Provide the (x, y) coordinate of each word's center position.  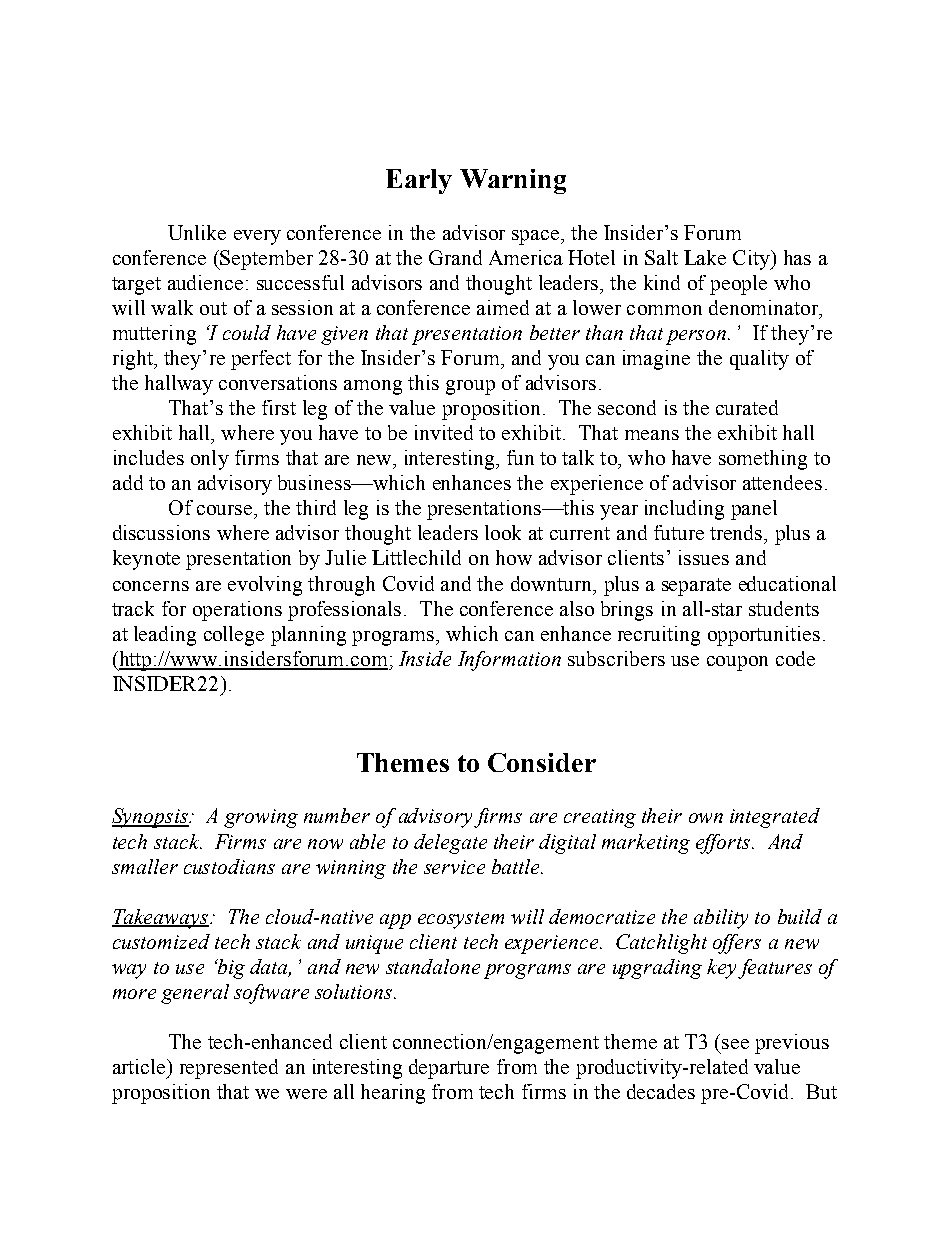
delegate (450, 844)
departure (449, 1069)
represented (229, 1069)
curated (747, 407)
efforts (724, 844)
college (234, 636)
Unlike (197, 232)
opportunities (764, 636)
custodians (229, 866)
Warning (513, 181)
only (210, 460)
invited (444, 432)
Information (509, 661)
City (752, 260)
